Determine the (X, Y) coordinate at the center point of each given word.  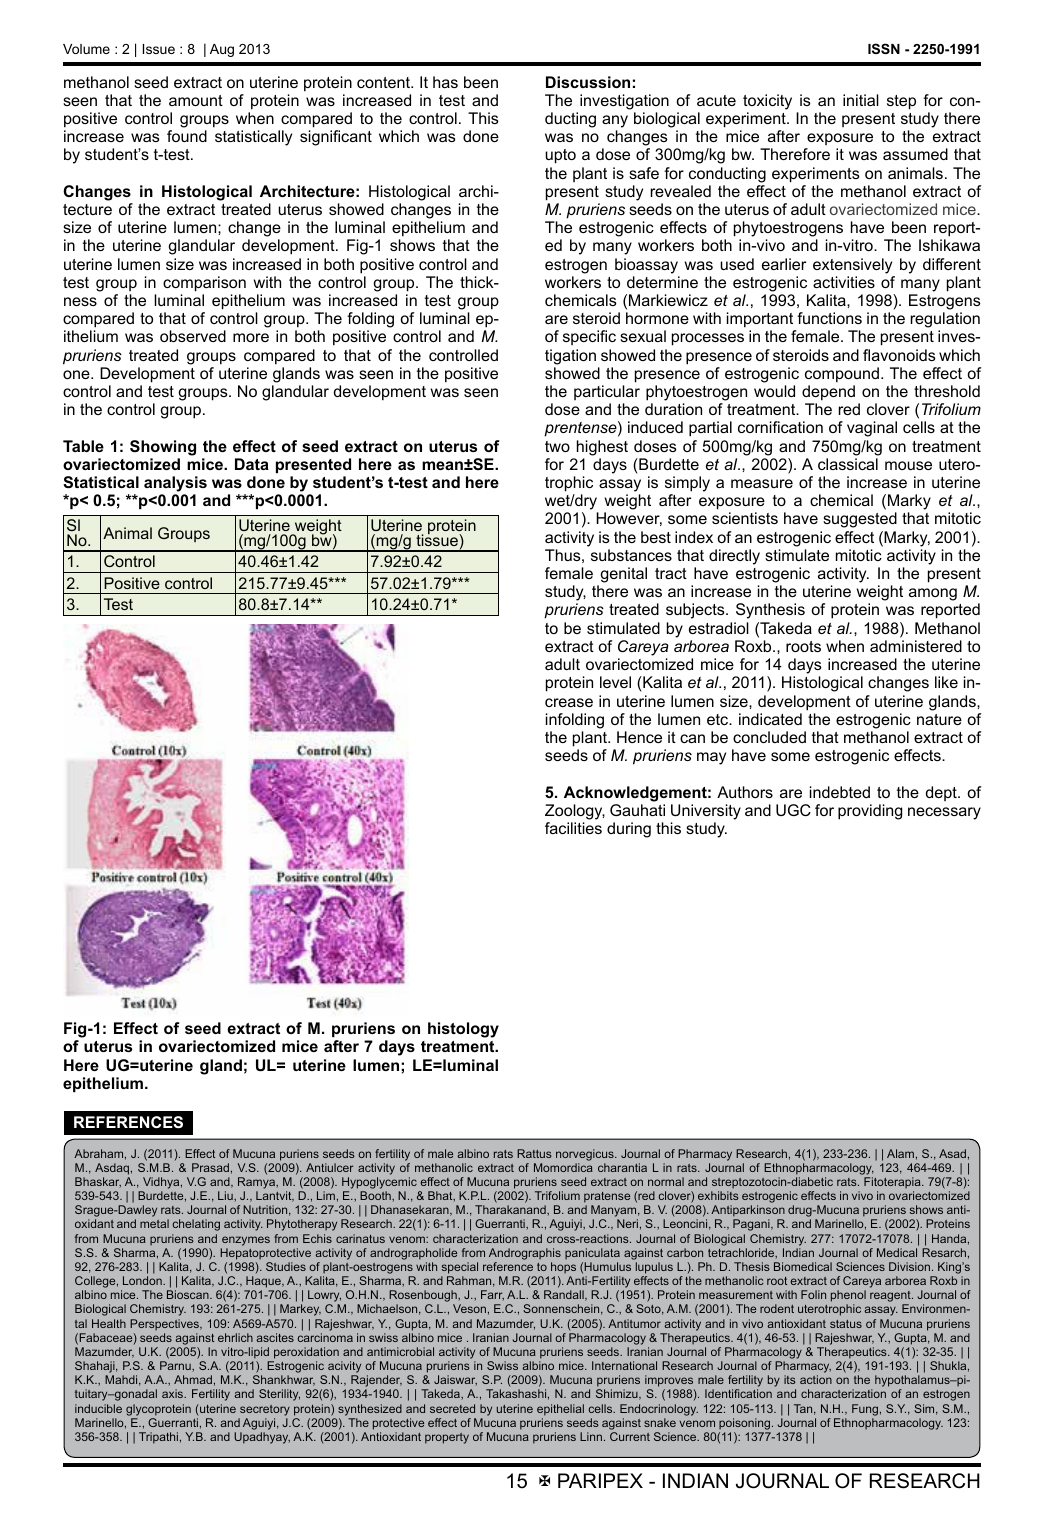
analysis (175, 484)
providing (870, 812)
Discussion (588, 82)
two (557, 446)
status (846, 1324)
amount (196, 100)
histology (463, 1030)
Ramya (258, 1183)
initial (861, 100)
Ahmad (193, 1379)
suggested (860, 520)
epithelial (560, 1410)
